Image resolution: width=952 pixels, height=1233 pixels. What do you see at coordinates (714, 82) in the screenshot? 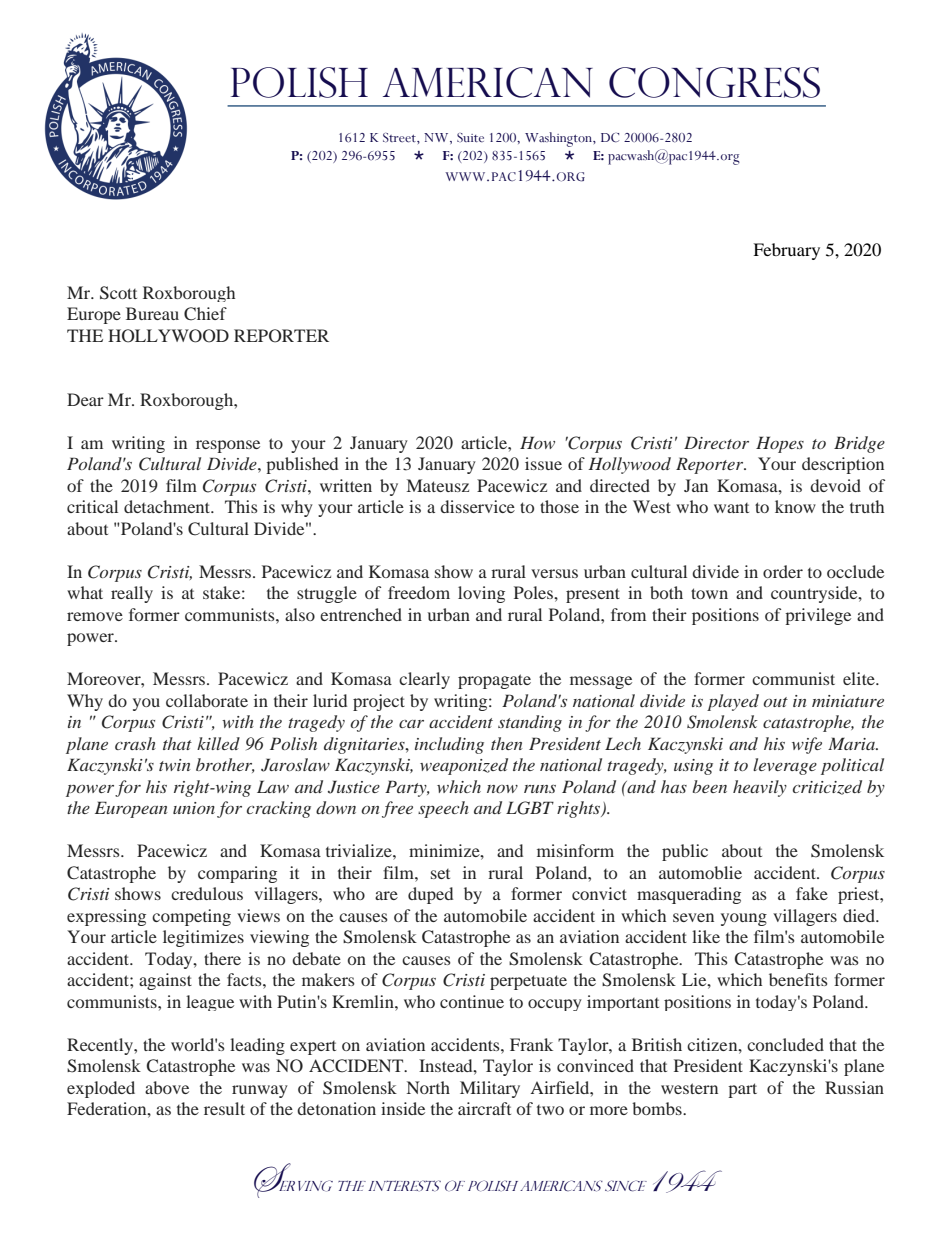
I see `Congress` at bounding box center [714, 82].
